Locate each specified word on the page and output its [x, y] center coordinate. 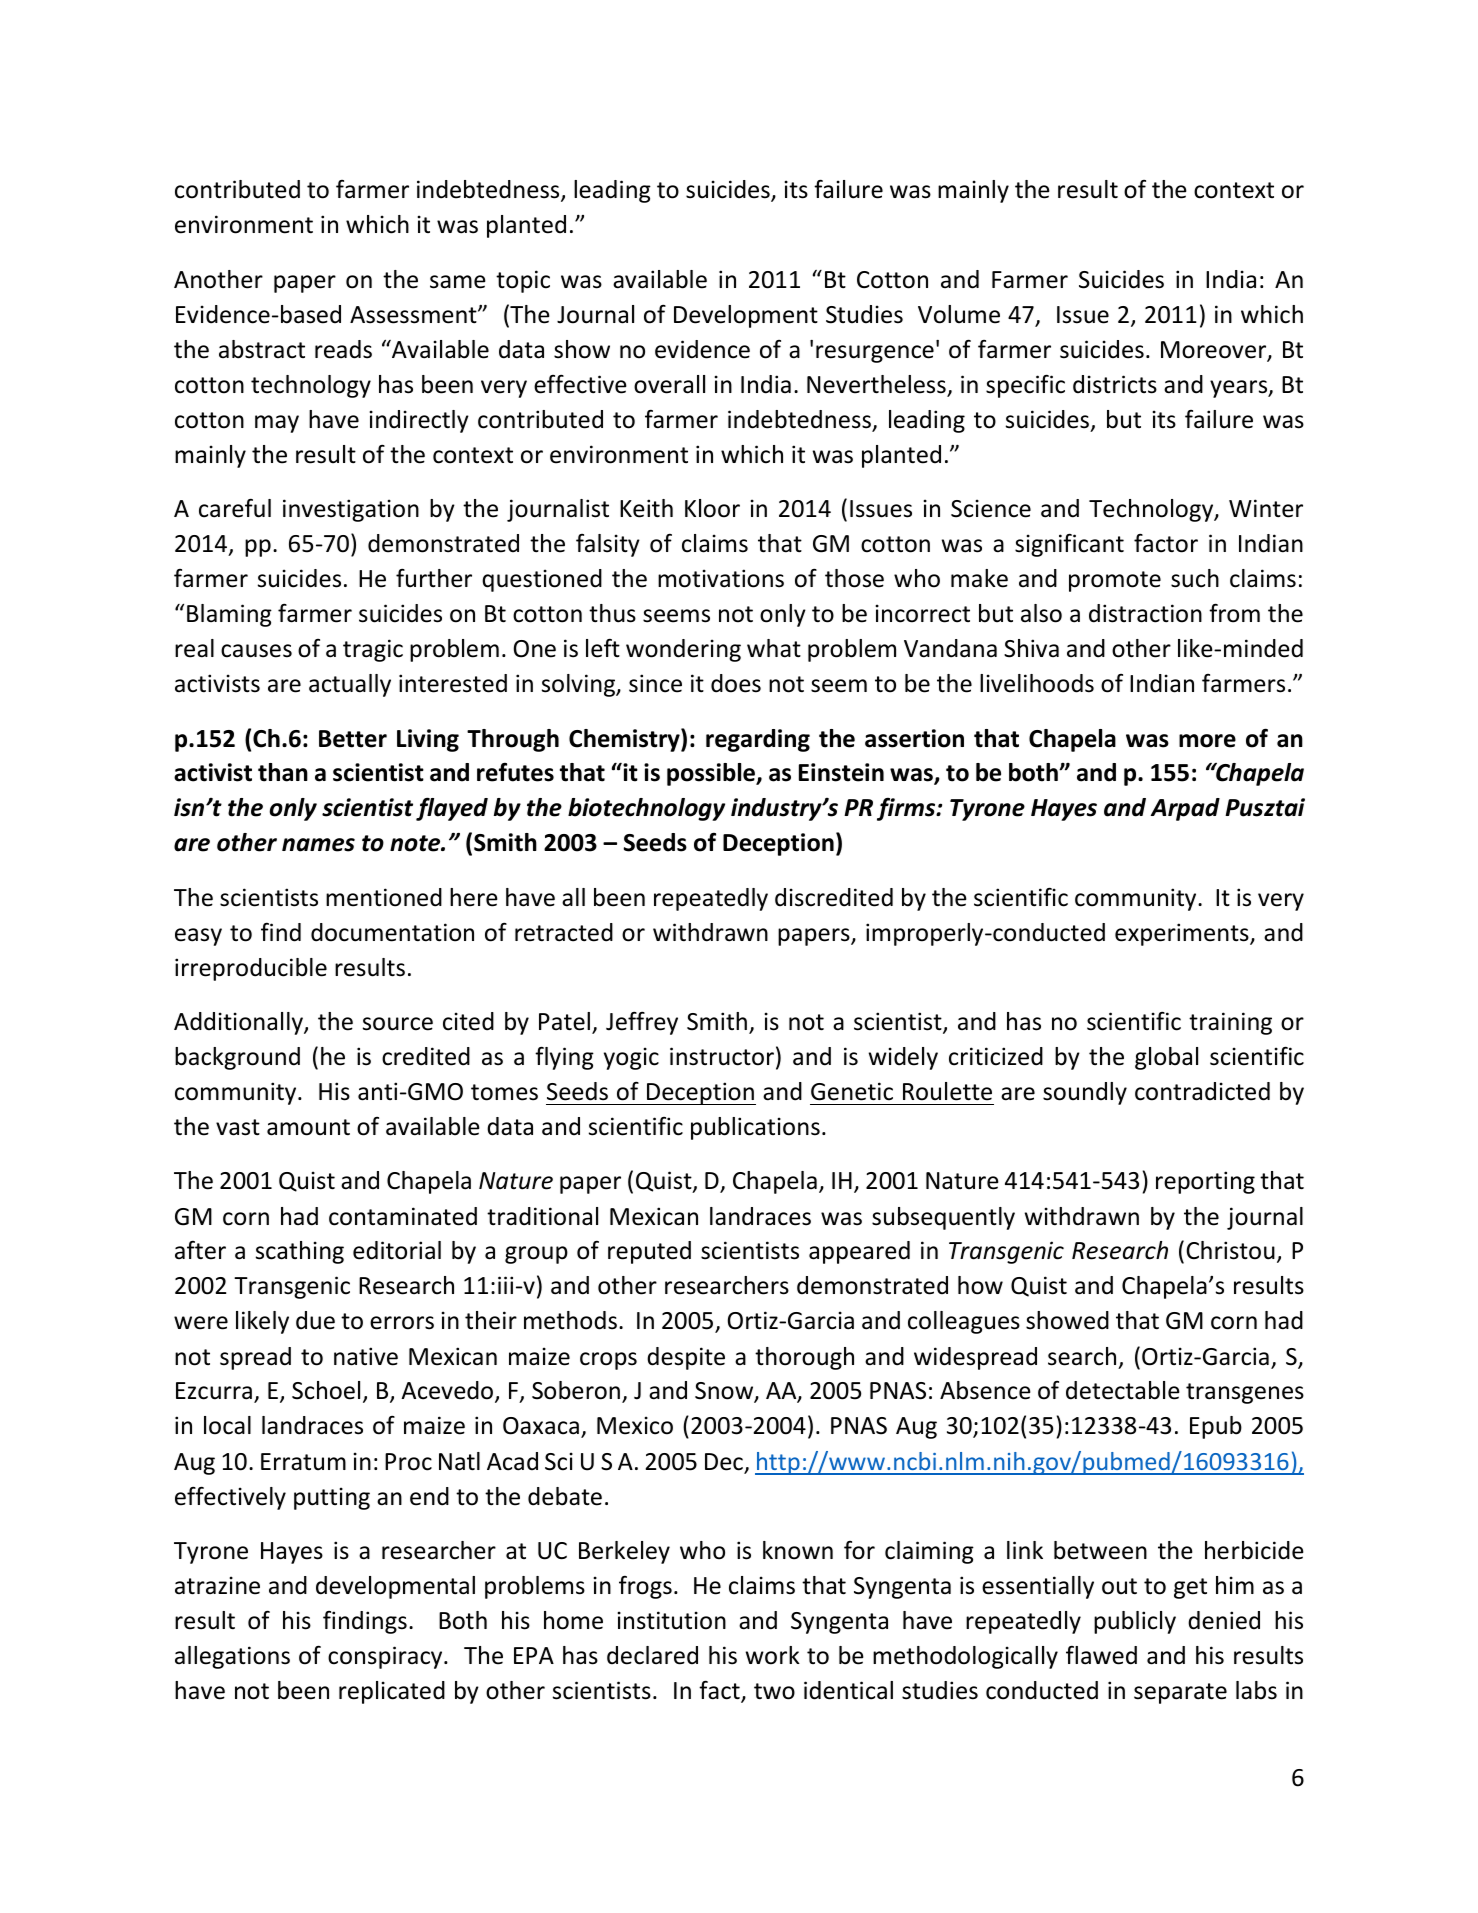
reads [343, 349]
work [773, 1655]
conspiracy [386, 1657]
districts [1115, 384]
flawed [1101, 1655]
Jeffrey [642, 1023]
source [398, 1024]
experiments [1183, 934]
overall [669, 384]
